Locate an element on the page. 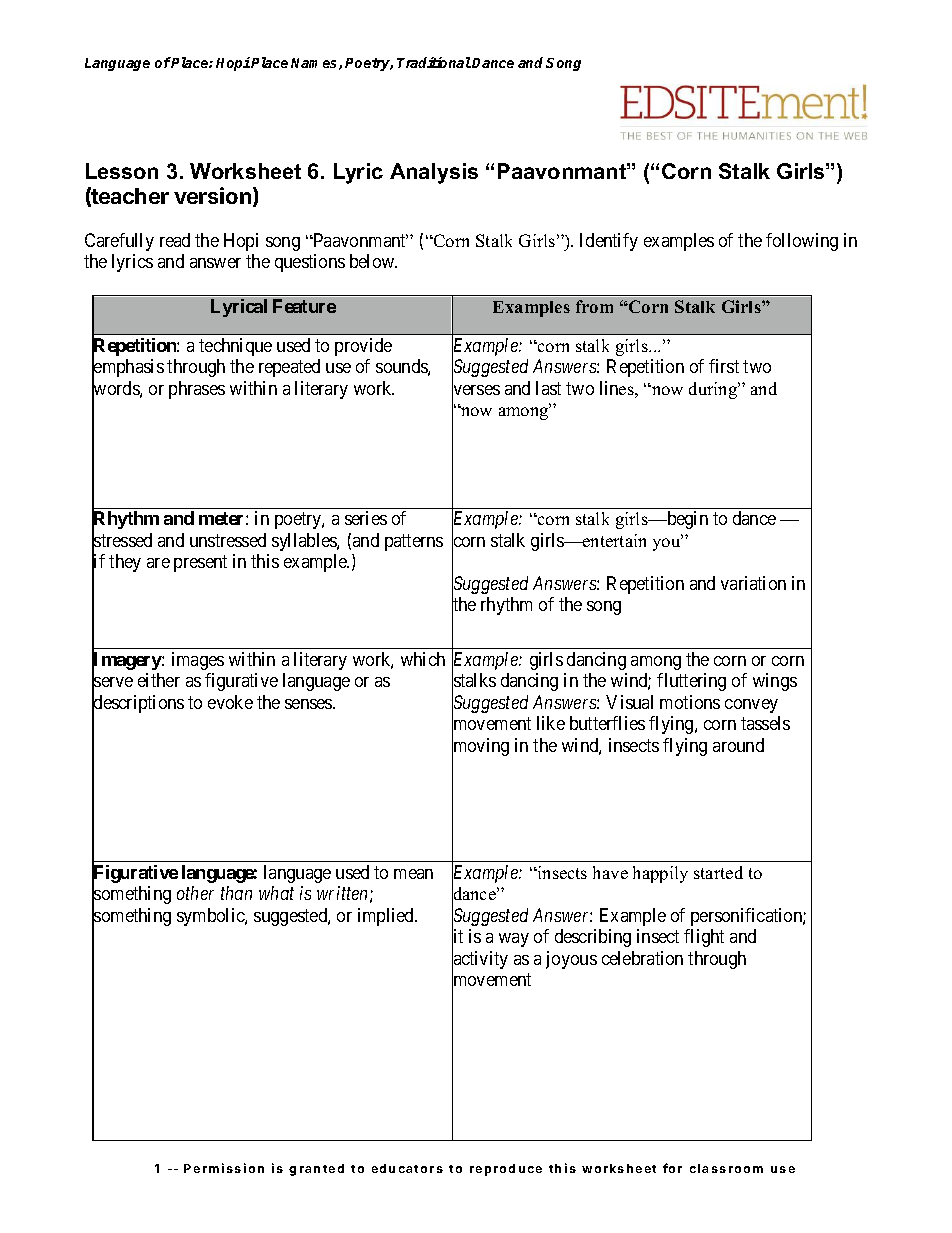  other is located at coordinates (195, 893).
